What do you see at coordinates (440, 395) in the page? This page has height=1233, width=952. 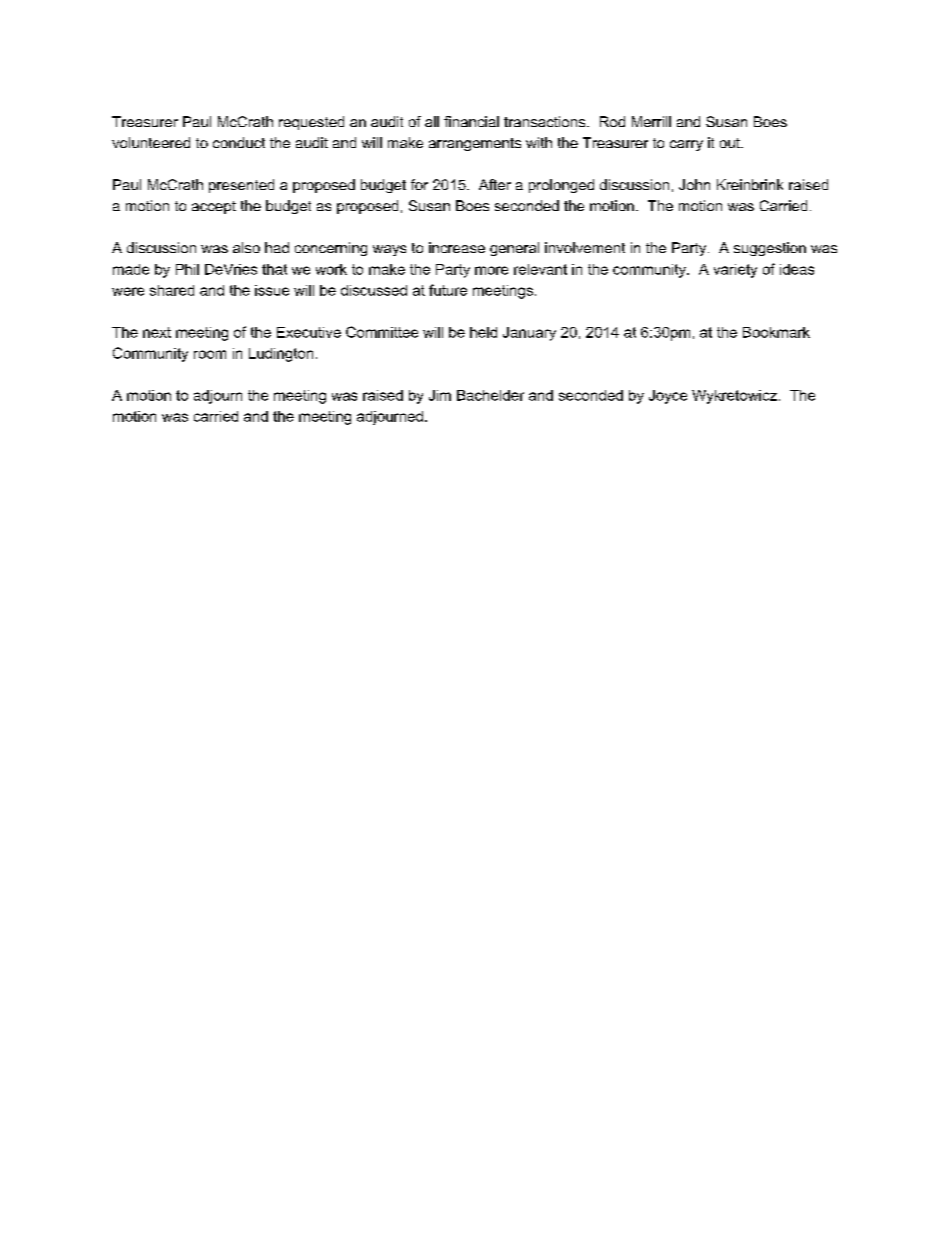 I see `Jim` at bounding box center [440, 395].
